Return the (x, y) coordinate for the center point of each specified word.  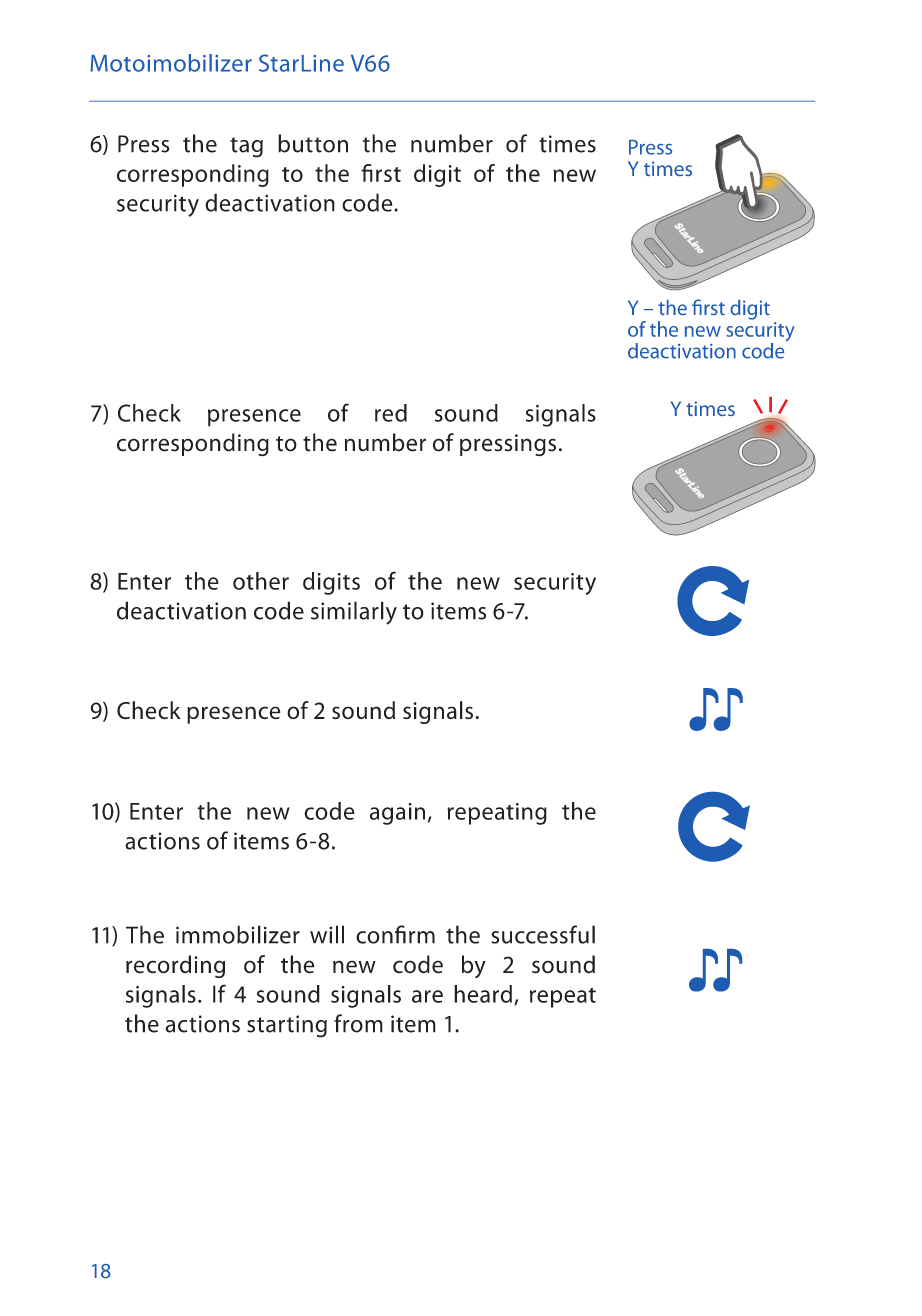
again (397, 814)
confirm (395, 934)
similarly (354, 613)
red (391, 413)
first (381, 173)
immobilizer (238, 934)
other (261, 581)
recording (175, 966)
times (567, 144)
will (327, 934)
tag (246, 147)
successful (543, 934)
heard (483, 994)
